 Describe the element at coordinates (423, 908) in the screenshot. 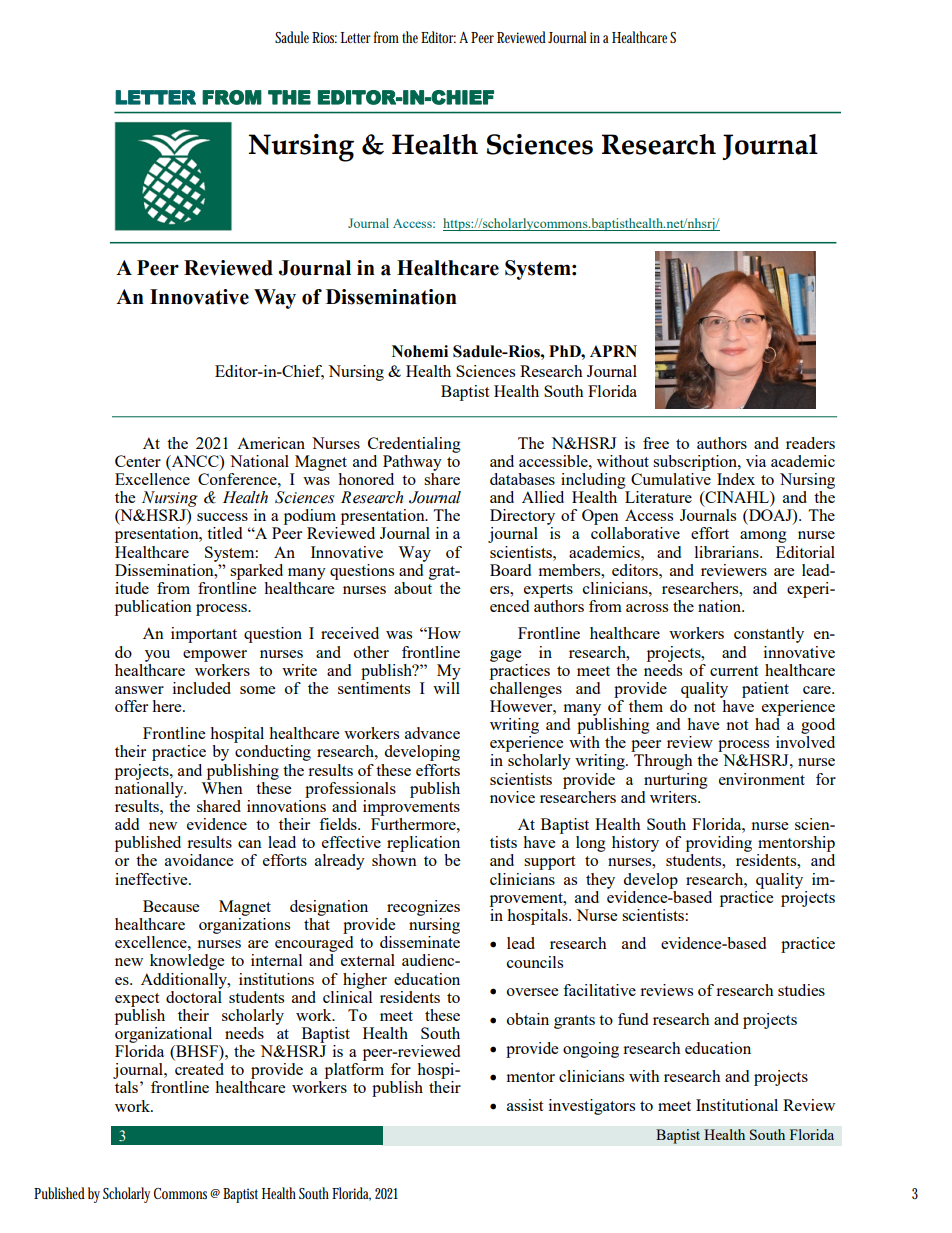

I see `recognizes` at that location.
